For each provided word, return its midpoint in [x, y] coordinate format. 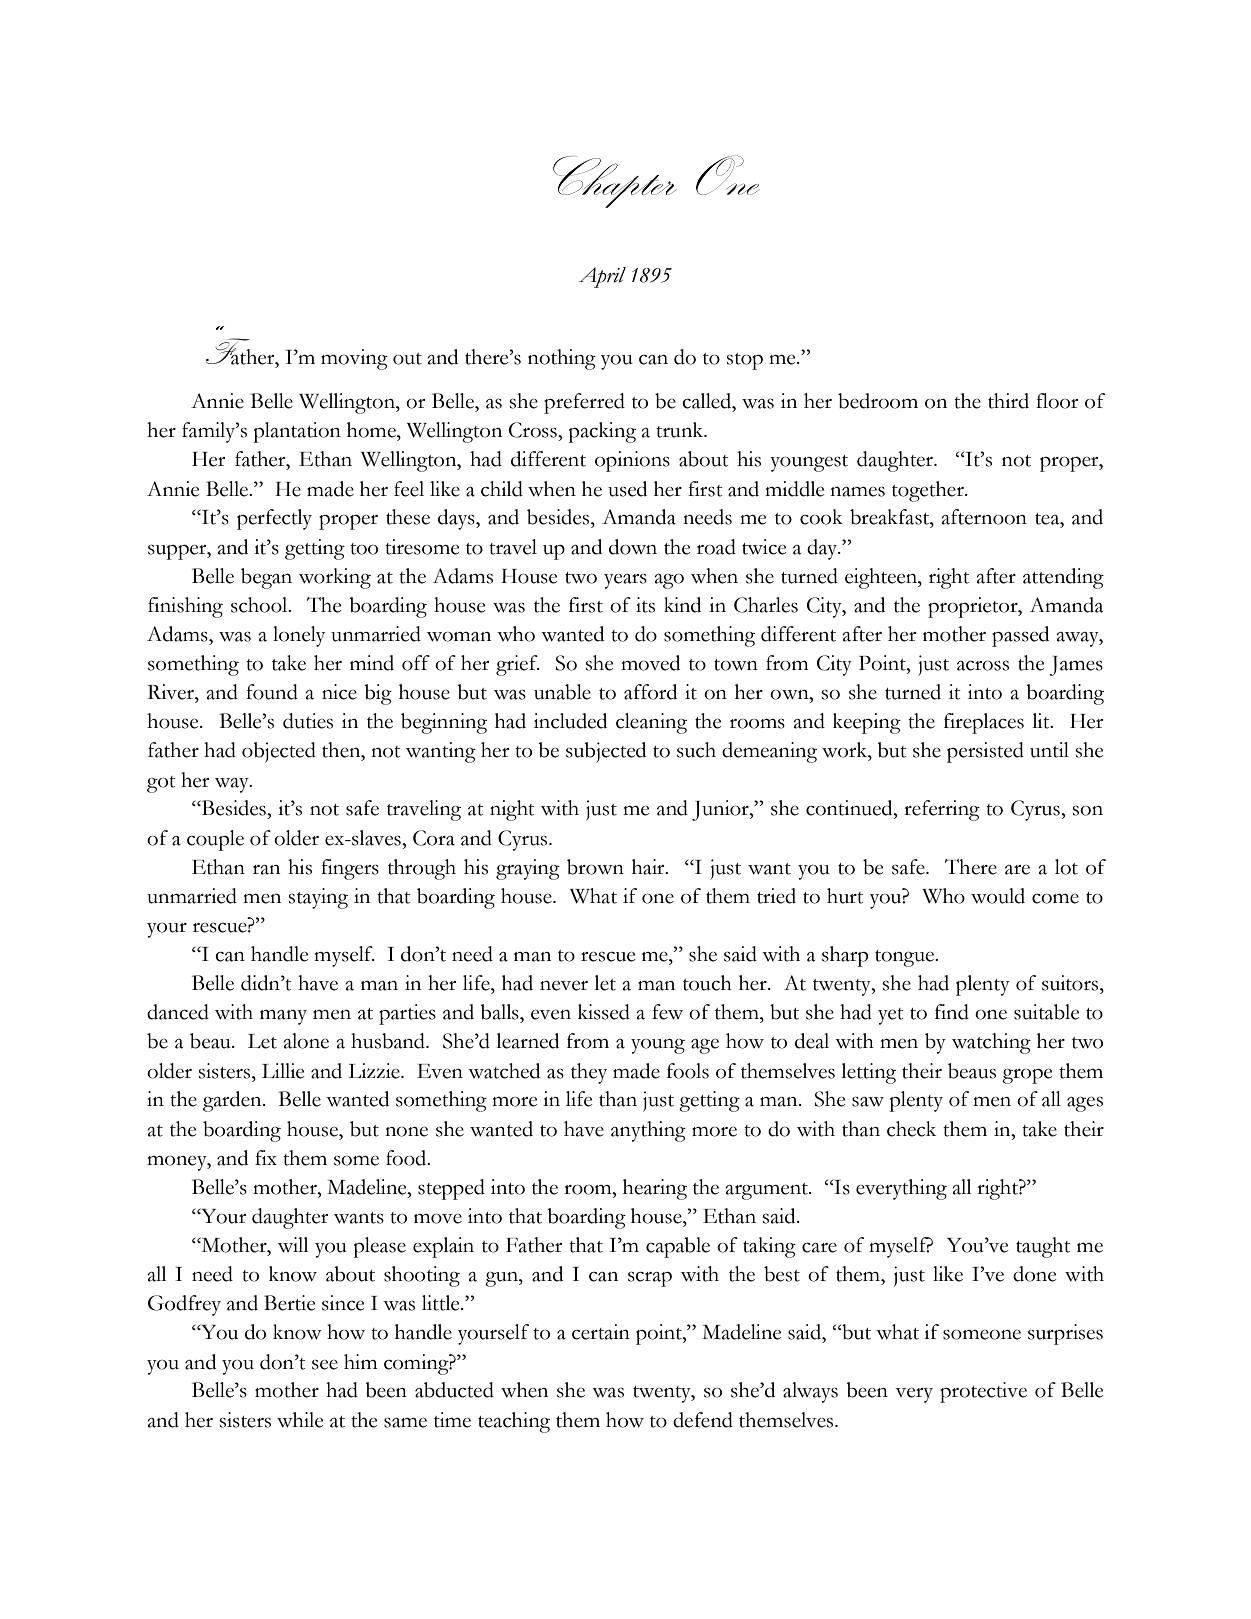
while [300, 1420]
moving [354, 359]
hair [649, 867]
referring [942, 810]
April [602, 277]
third [1008, 401]
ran [266, 870]
